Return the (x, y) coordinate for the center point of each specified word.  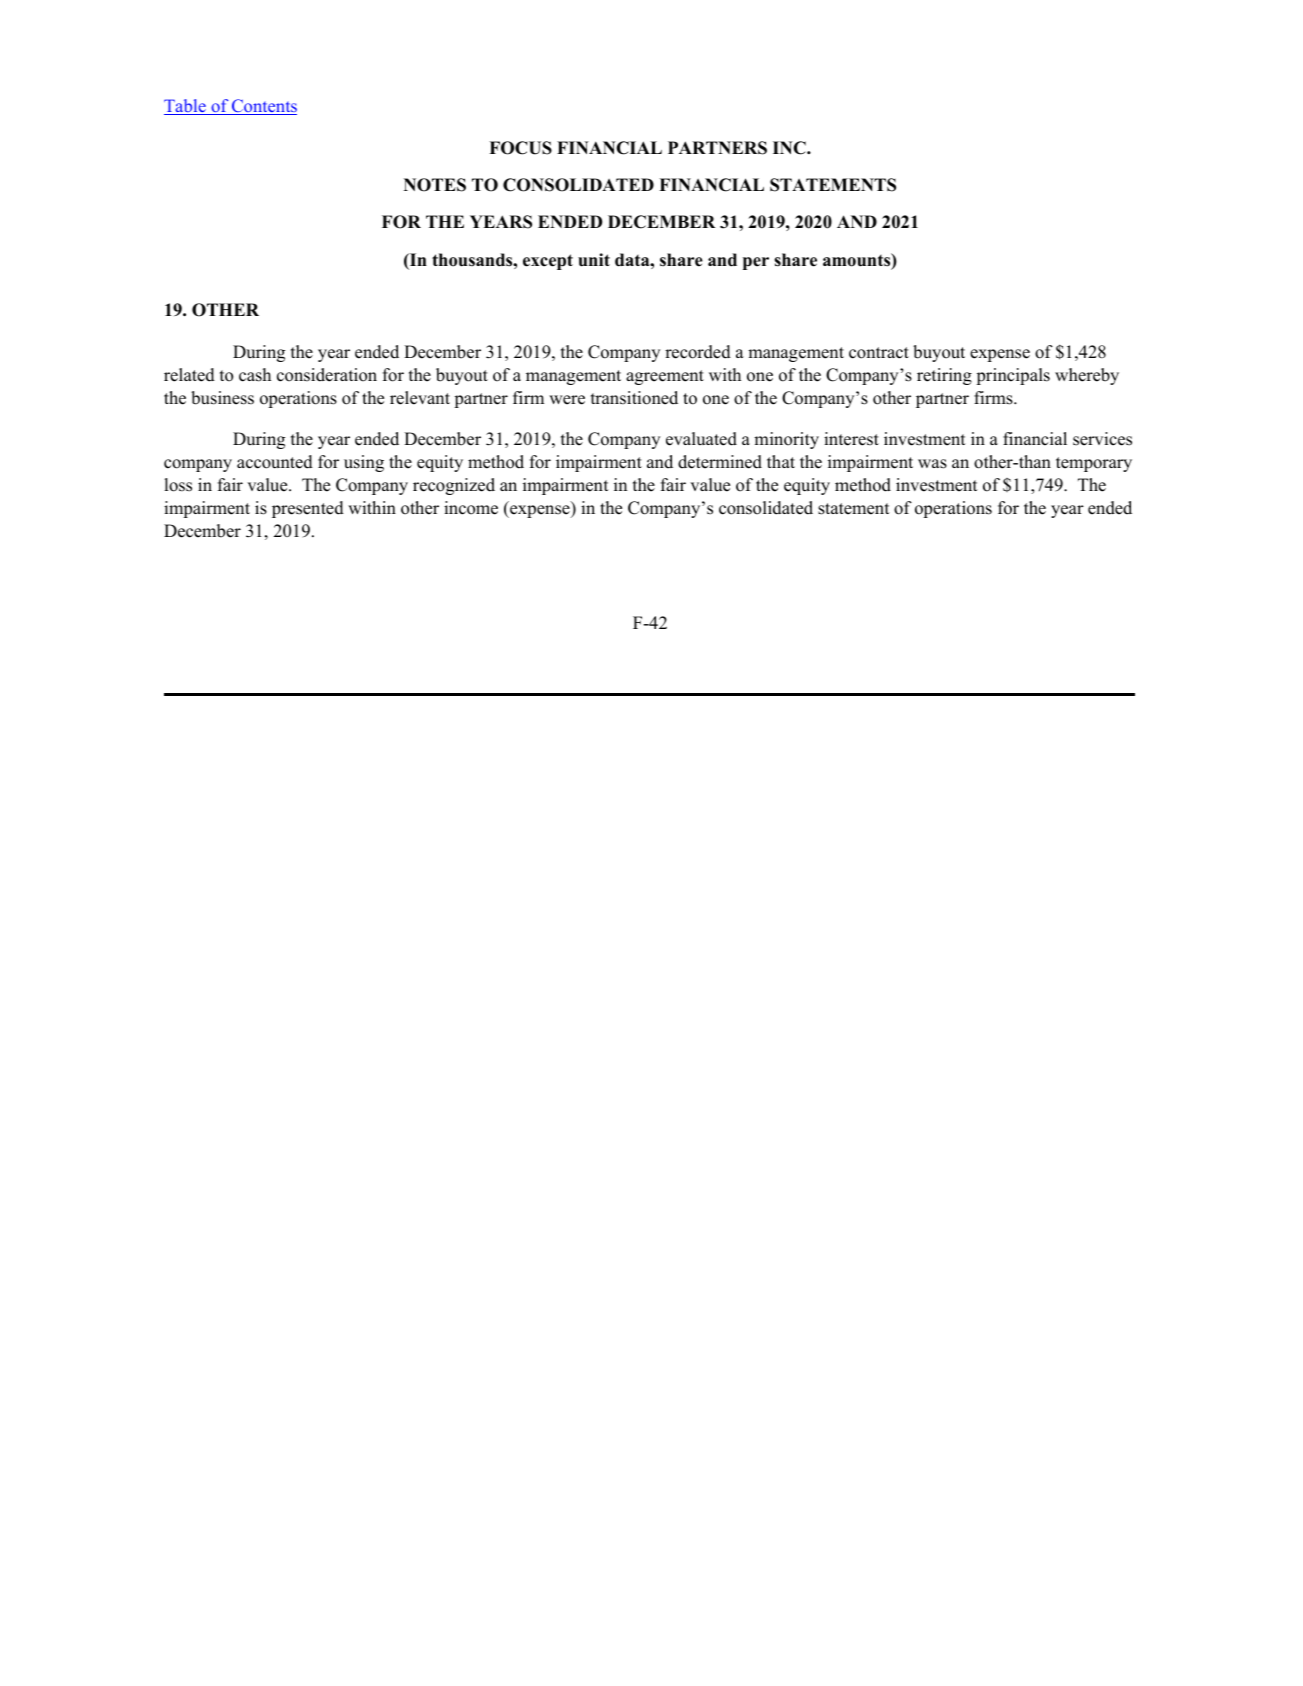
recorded (698, 352)
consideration (327, 375)
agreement (665, 377)
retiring (944, 376)
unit (594, 260)
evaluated (701, 439)
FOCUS (520, 148)
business (222, 398)
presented (308, 509)
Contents (263, 107)
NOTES (435, 185)
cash (255, 375)
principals (1013, 376)
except (548, 262)
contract (879, 353)
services (1102, 439)
